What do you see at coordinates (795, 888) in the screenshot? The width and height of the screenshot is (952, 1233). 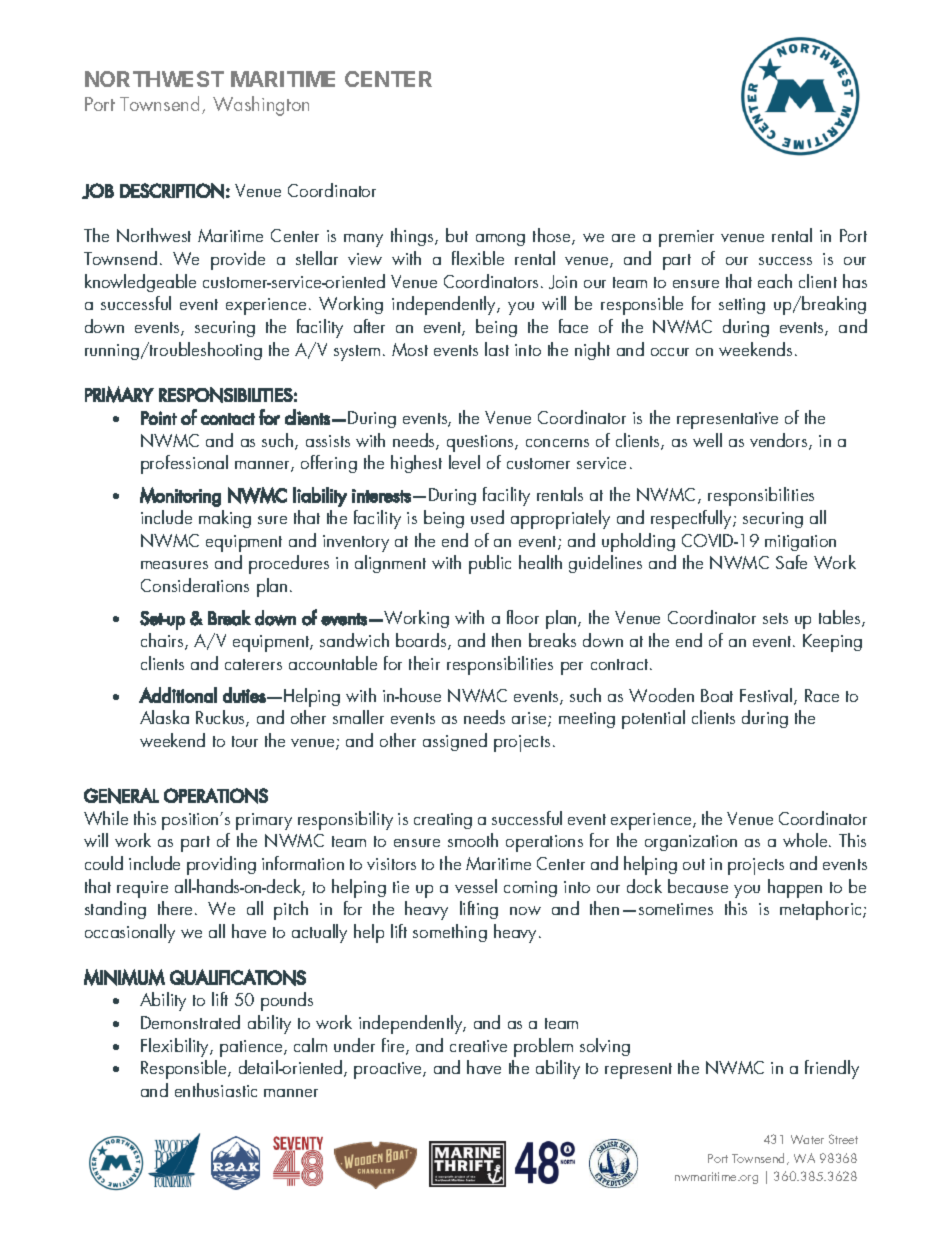 I see `happen` at bounding box center [795, 888].
